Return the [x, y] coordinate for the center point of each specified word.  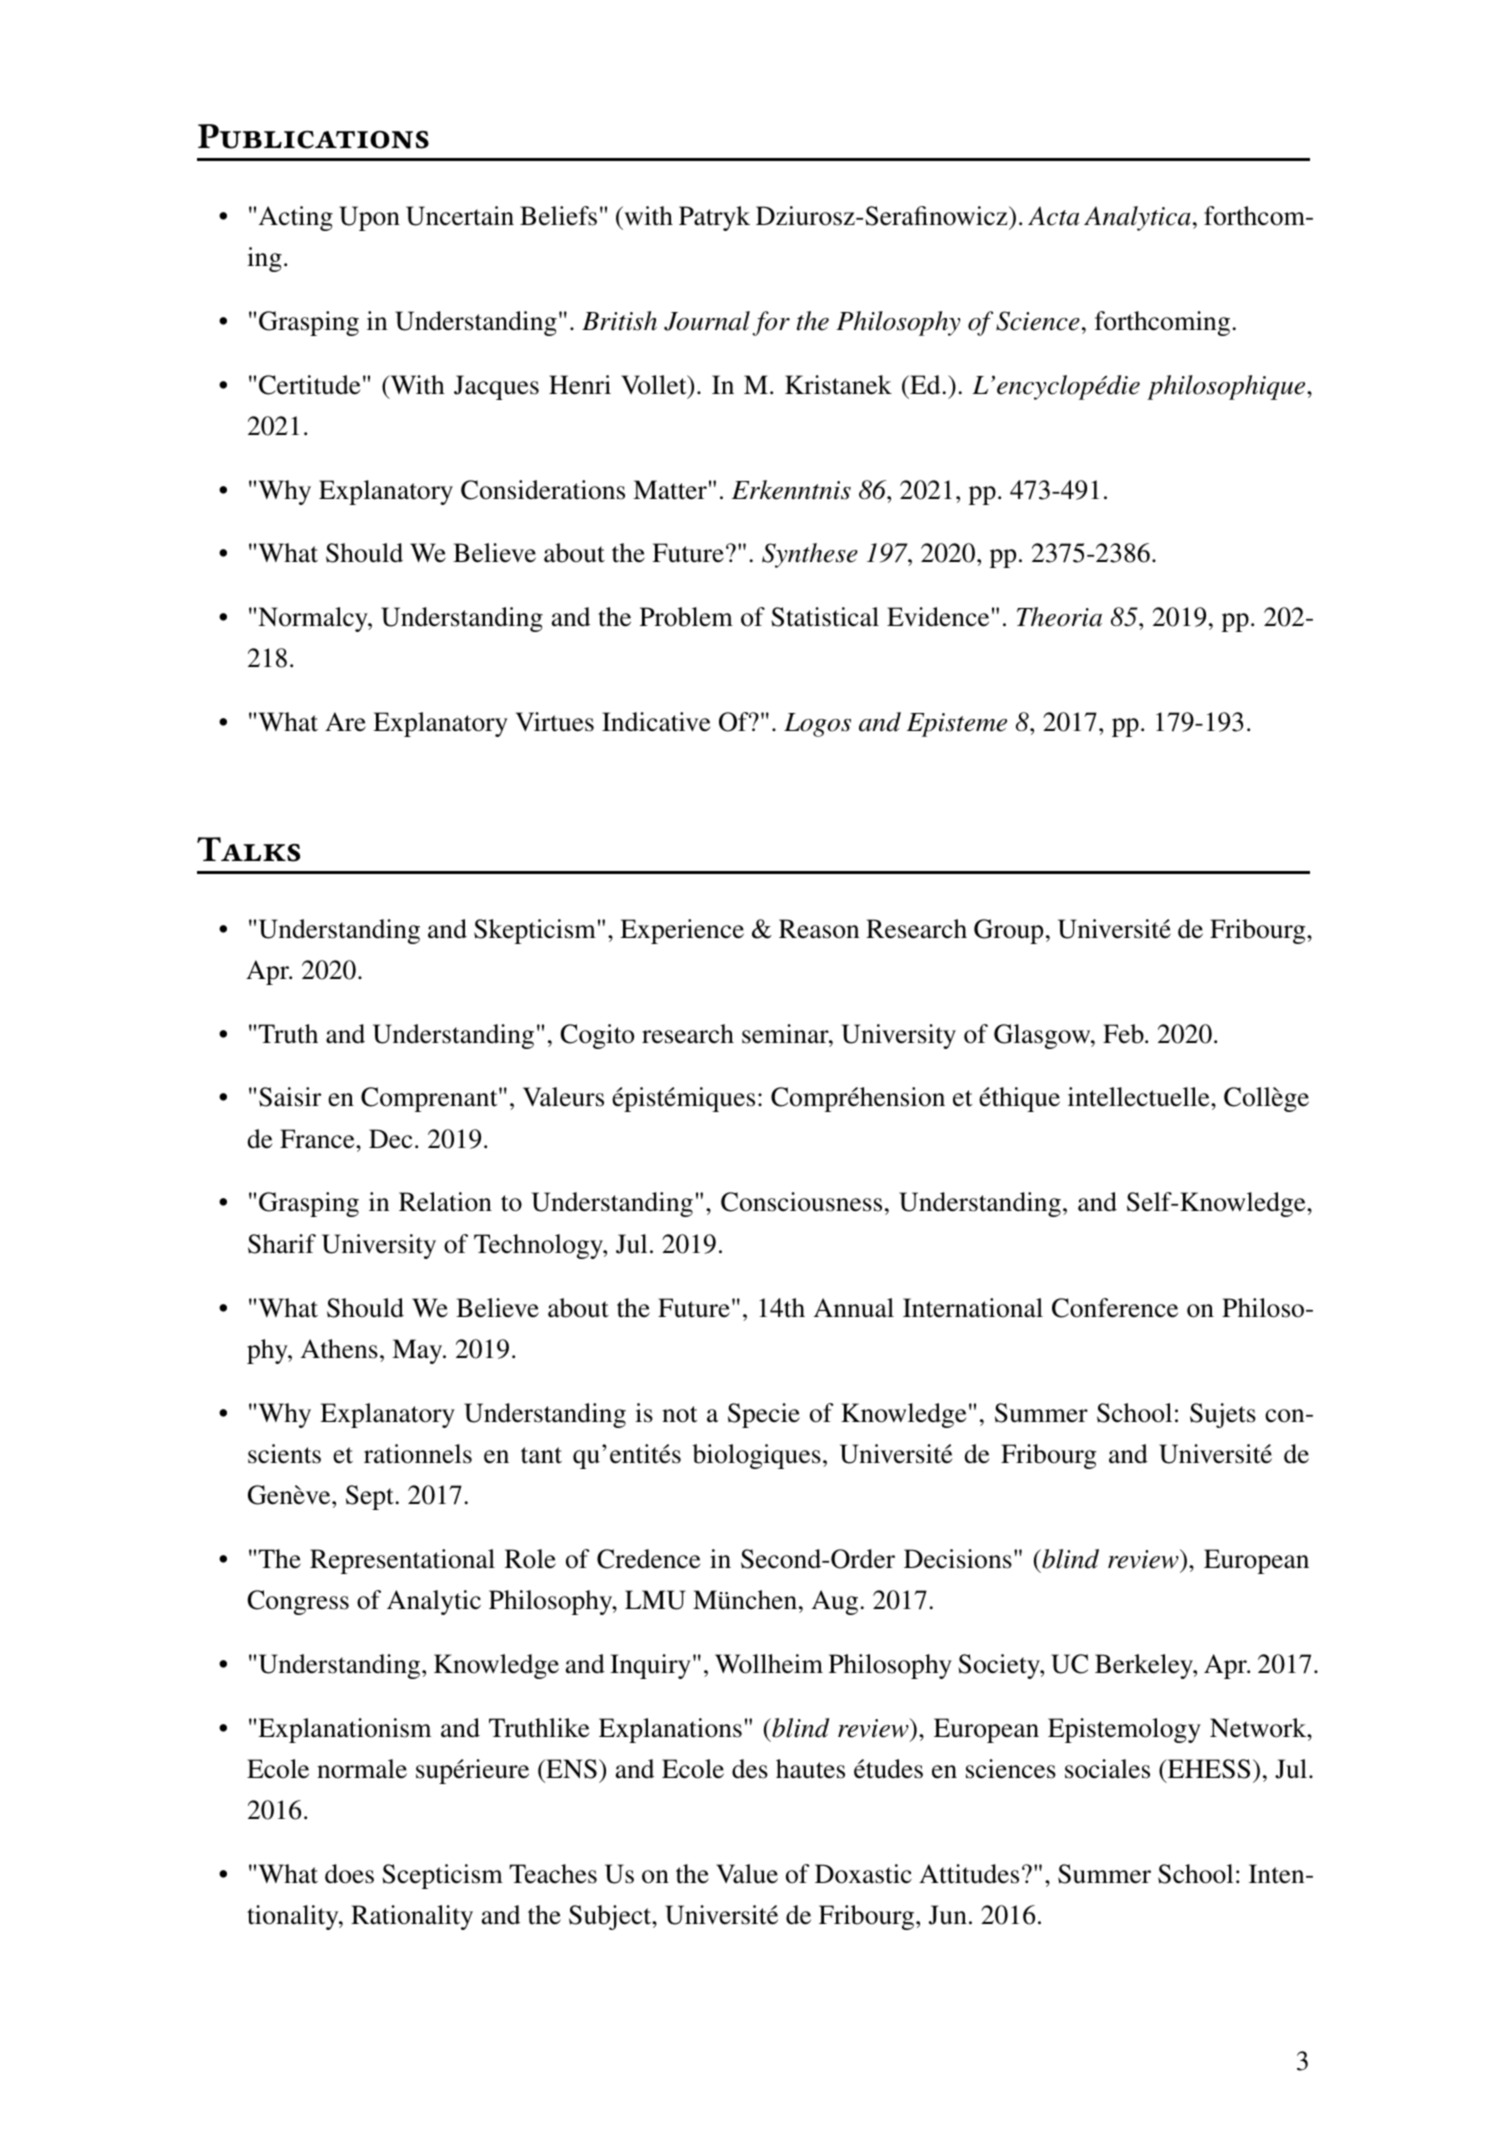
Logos [817, 725]
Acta [1053, 216]
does [349, 1874]
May [418, 1351]
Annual [854, 1308]
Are [345, 722]
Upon [369, 218]
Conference [1115, 1308]
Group [1008, 931]
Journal [707, 321]
